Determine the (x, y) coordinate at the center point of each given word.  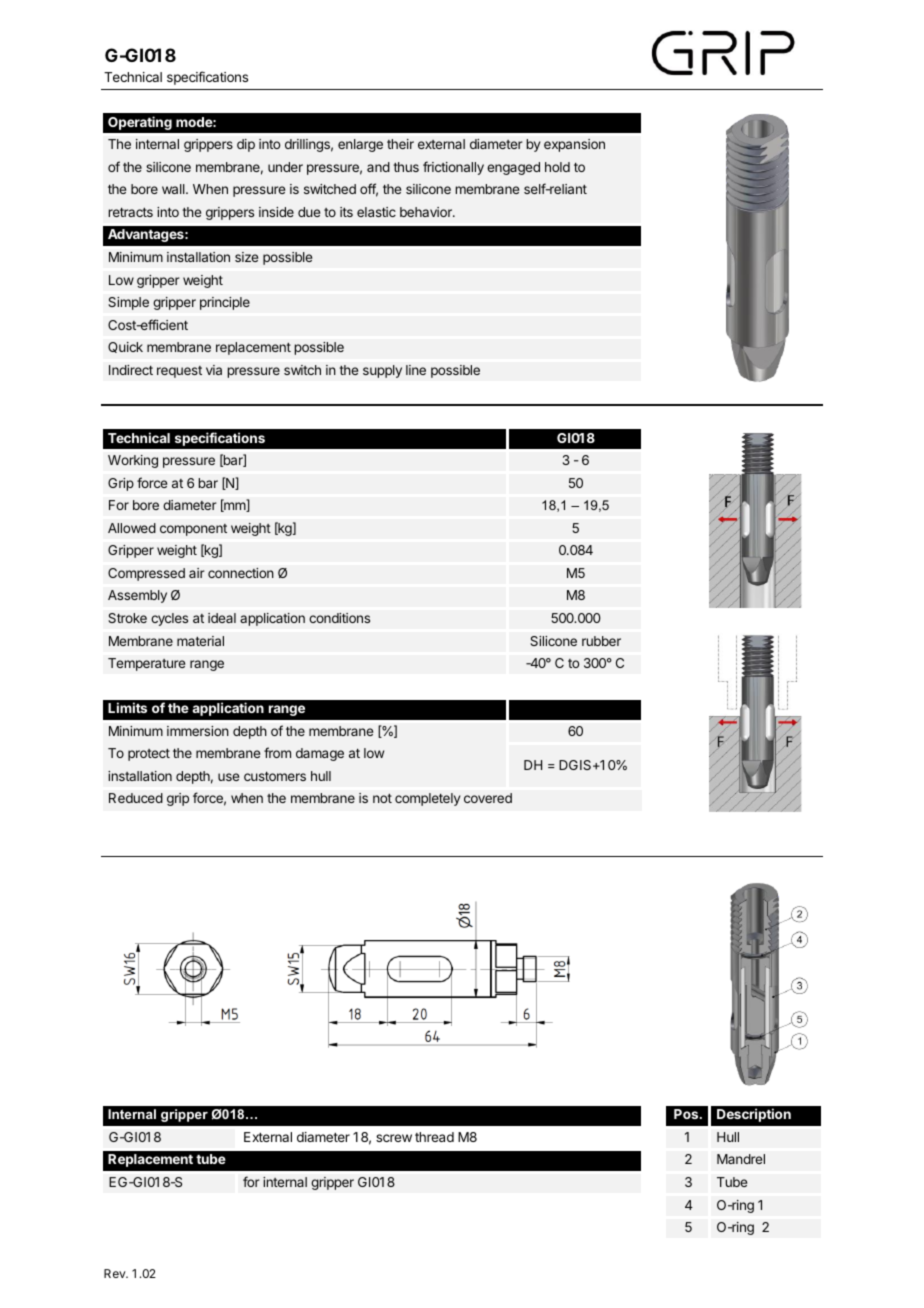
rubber (601, 641)
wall (174, 189)
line (416, 370)
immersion (198, 731)
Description (754, 1115)
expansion (574, 145)
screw (394, 1138)
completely (427, 799)
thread (434, 1137)
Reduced (136, 798)
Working (133, 461)
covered (488, 798)
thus (406, 167)
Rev (116, 1273)
